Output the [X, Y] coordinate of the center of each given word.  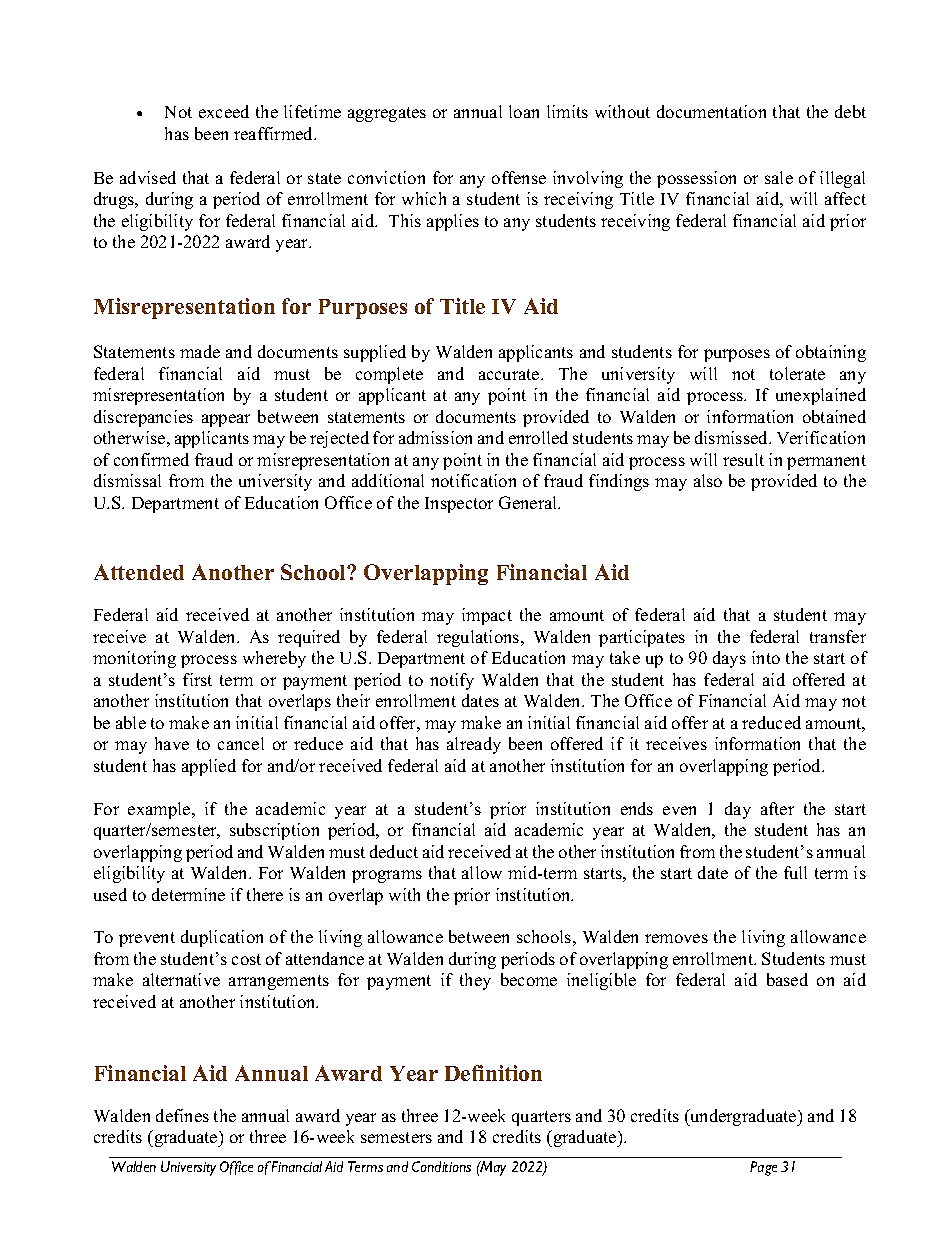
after [777, 808]
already [474, 745]
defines [182, 1115]
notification [473, 480]
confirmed [151, 459]
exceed [224, 111]
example [160, 810]
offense [519, 177]
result [743, 459]
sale [779, 177]
